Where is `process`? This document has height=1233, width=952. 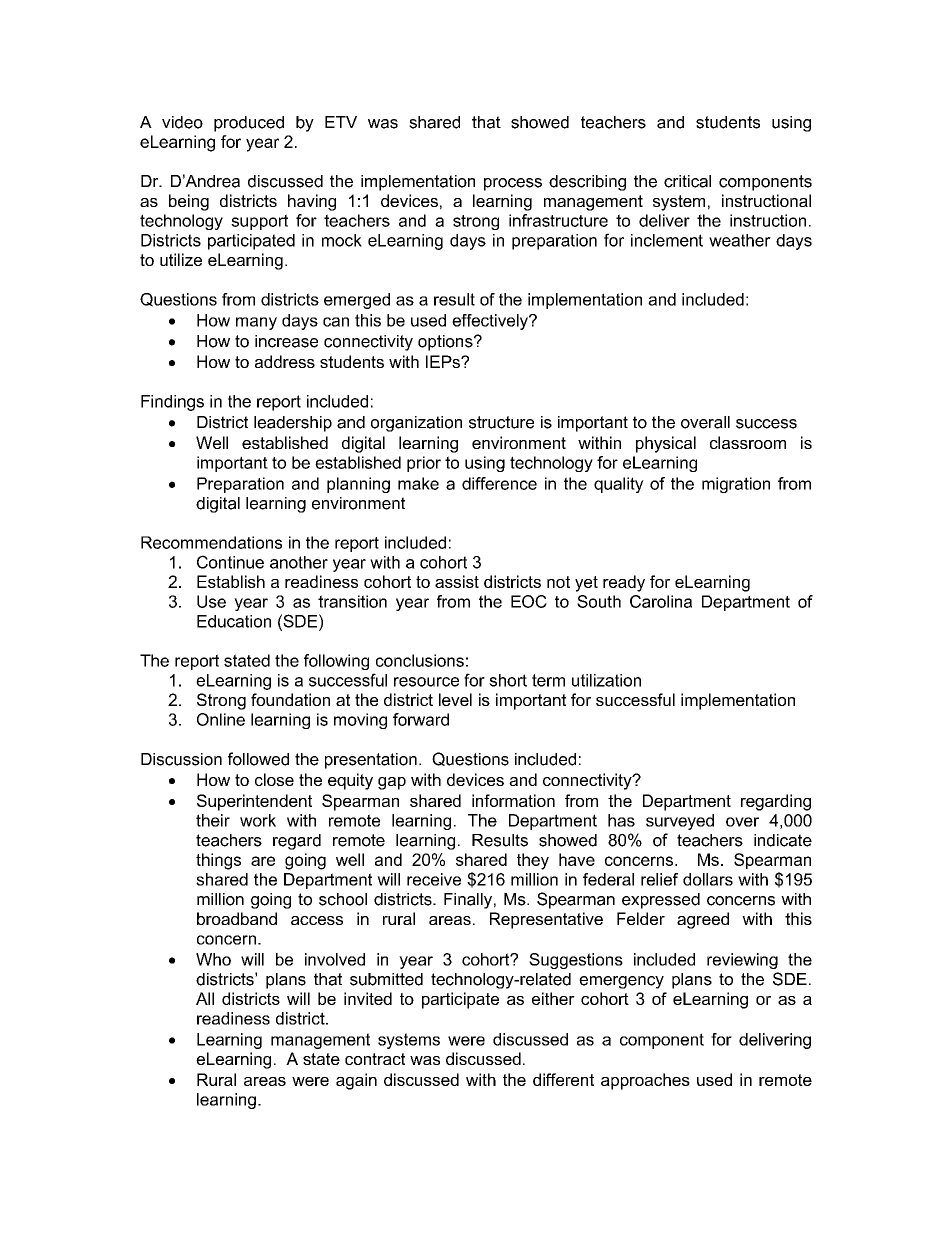 process is located at coordinates (513, 184).
